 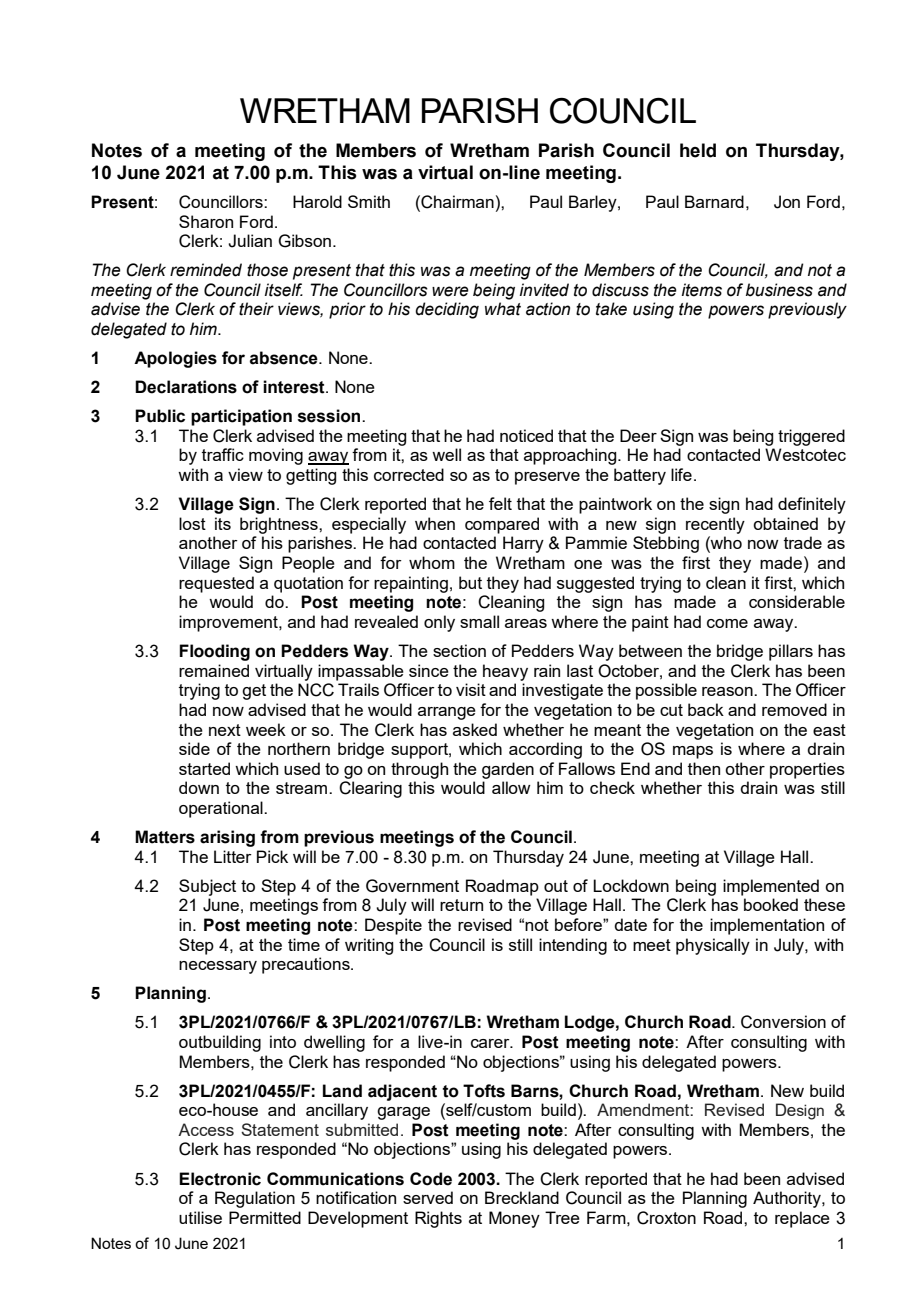 What do you see at coordinates (714, 201) in the document?
I see `Barnard` at bounding box center [714, 201].
